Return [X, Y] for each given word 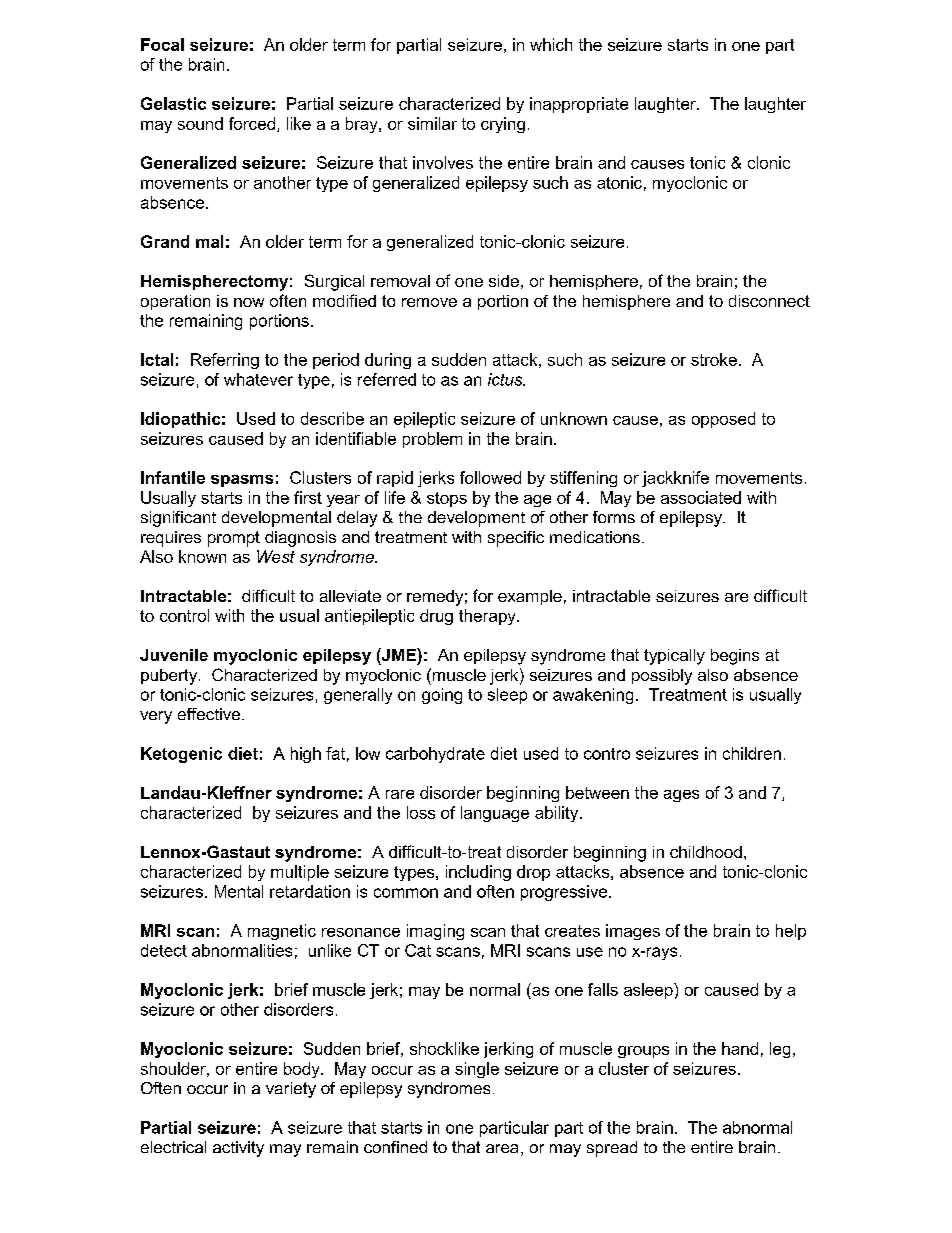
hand [740, 1048]
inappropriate [579, 105]
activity [238, 1149]
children [752, 753]
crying [503, 125]
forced [252, 123]
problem [432, 440]
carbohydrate [435, 755]
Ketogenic [181, 755]
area [502, 1148]
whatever [258, 379]
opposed [723, 420]
